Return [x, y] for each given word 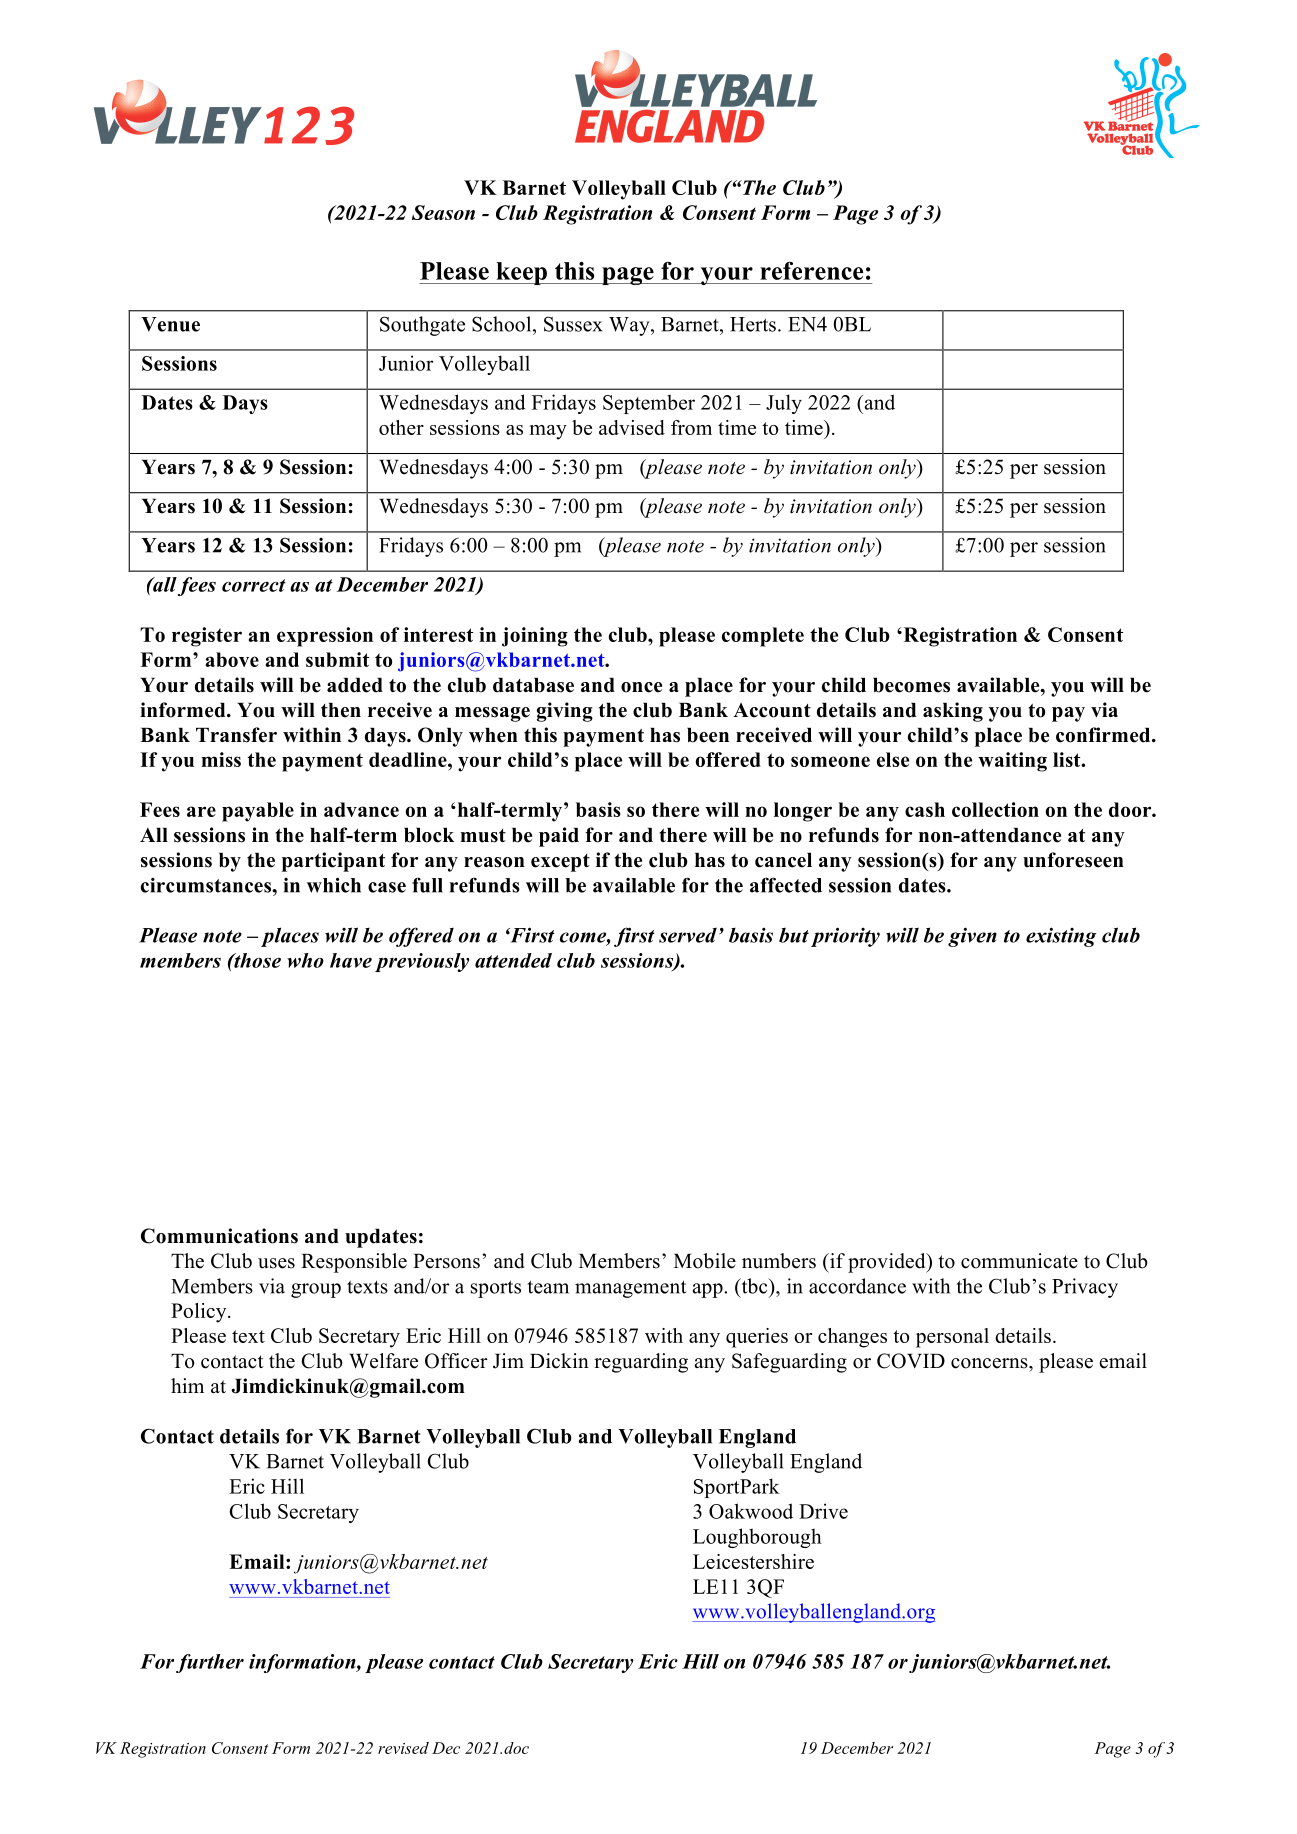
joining [535, 637]
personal [952, 1338]
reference [811, 271]
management [631, 1289]
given [972, 937]
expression [325, 637]
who [305, 960]
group [316, 1290]
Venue [170, 324]
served [688, 935]
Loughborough [757, 1538]
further [210, 1663]
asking [953, 712]
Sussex [573, 324]
